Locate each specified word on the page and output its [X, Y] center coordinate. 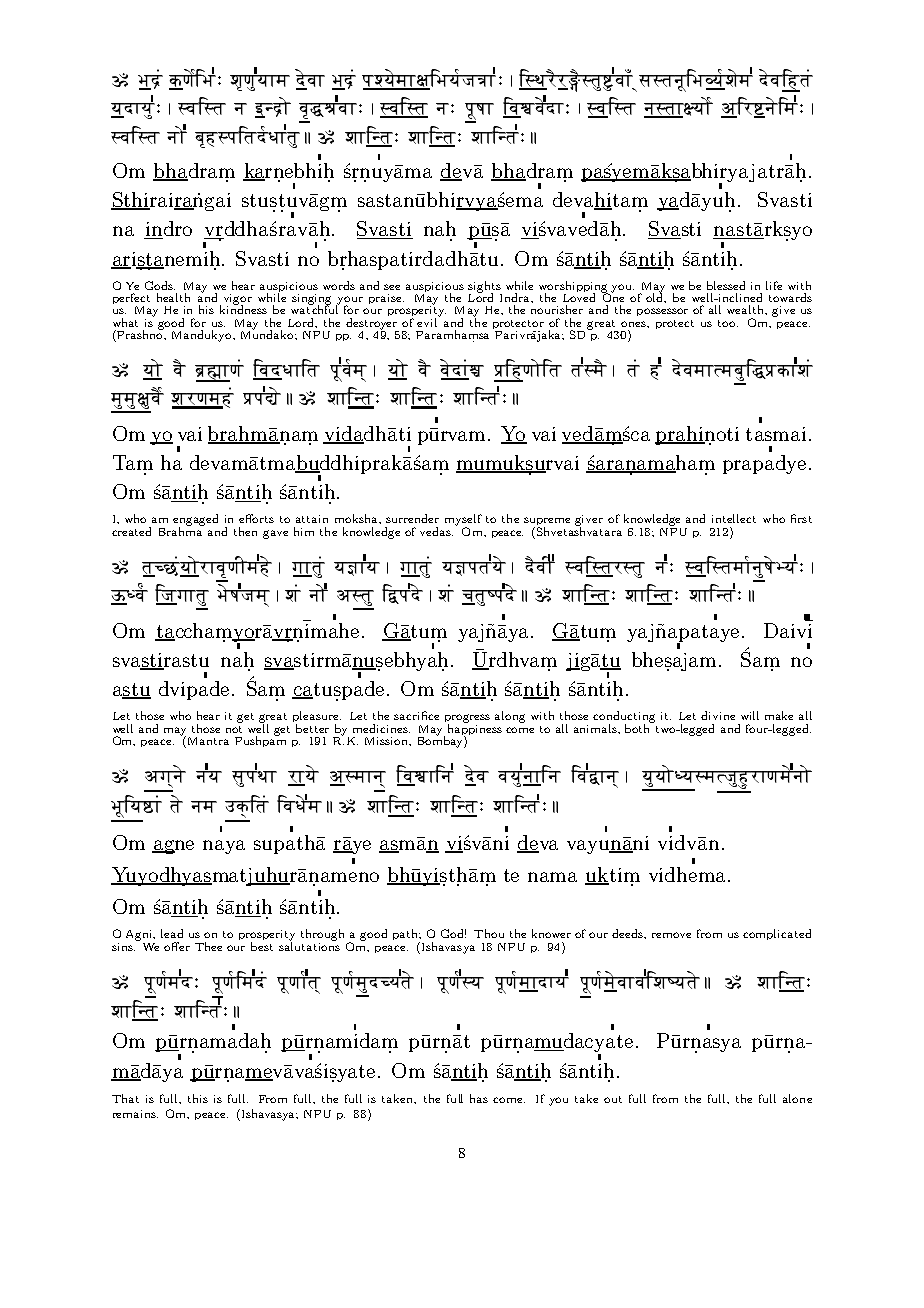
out [613, 1099]
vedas [436, 531]
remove [671, 935]
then [245, 531]
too [728, 323]
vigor [238, 300]
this [198, 1098]
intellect [734, 518]
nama [552, 877]
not [234, 729]
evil [428, 321]
